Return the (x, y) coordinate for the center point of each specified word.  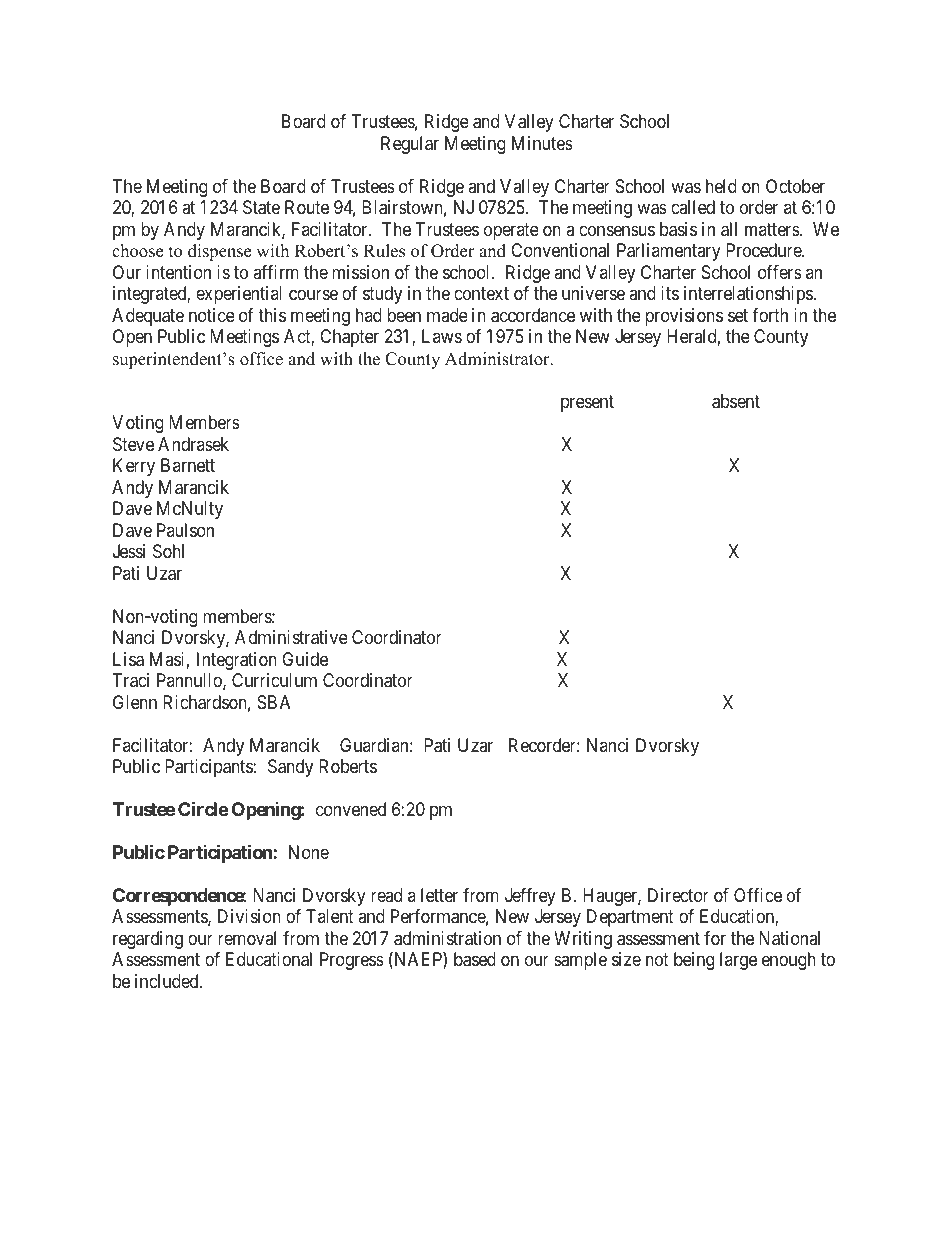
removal (247, 938)
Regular (410, 145)
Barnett (188, 465)
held (721, 186)
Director (678, 895)
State (261, 207)
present (587, 403)
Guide (305, 659)
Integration (237, 661)
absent (736, 401)
